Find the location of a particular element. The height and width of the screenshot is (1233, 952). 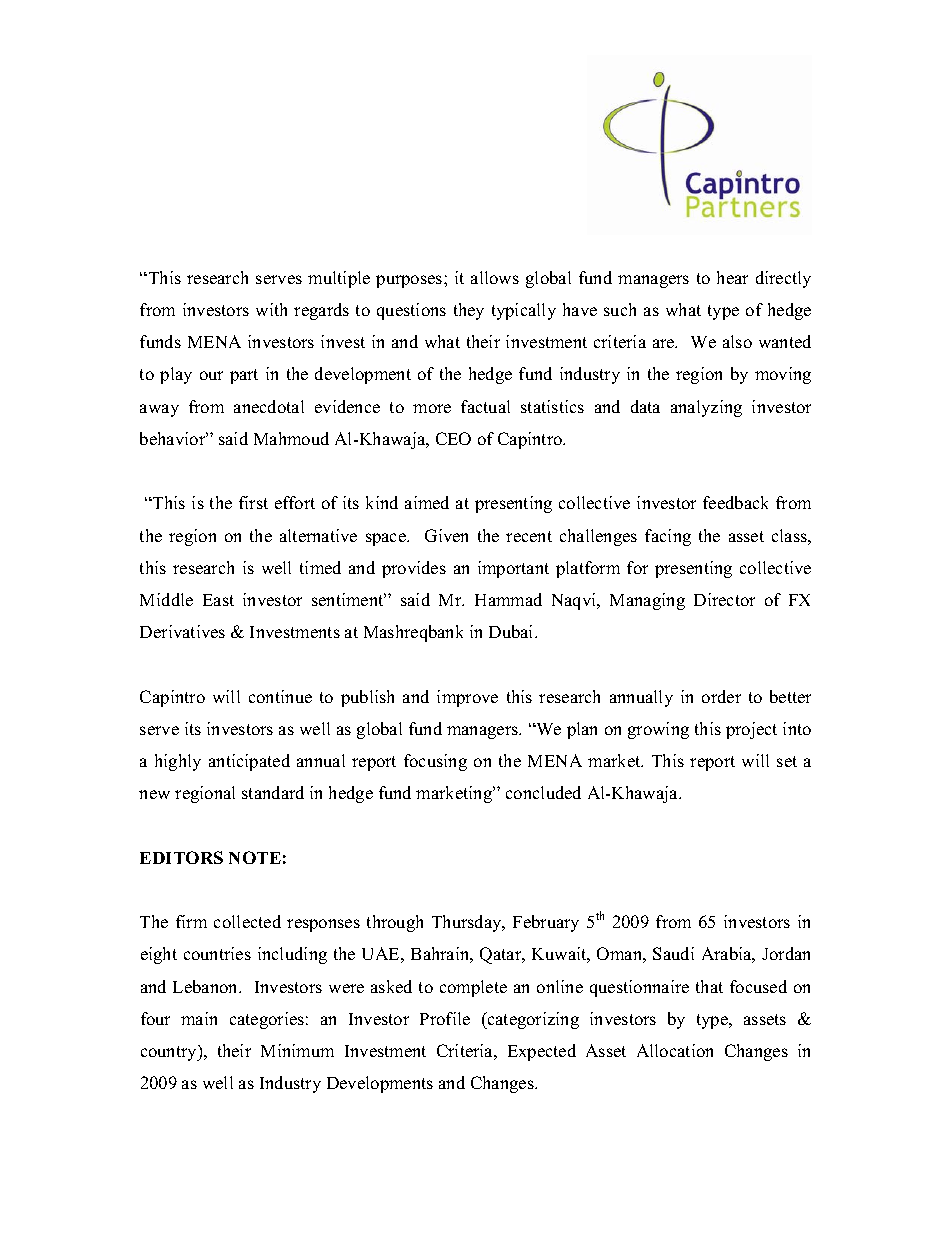

hear is located at coordinates (732, 277).
